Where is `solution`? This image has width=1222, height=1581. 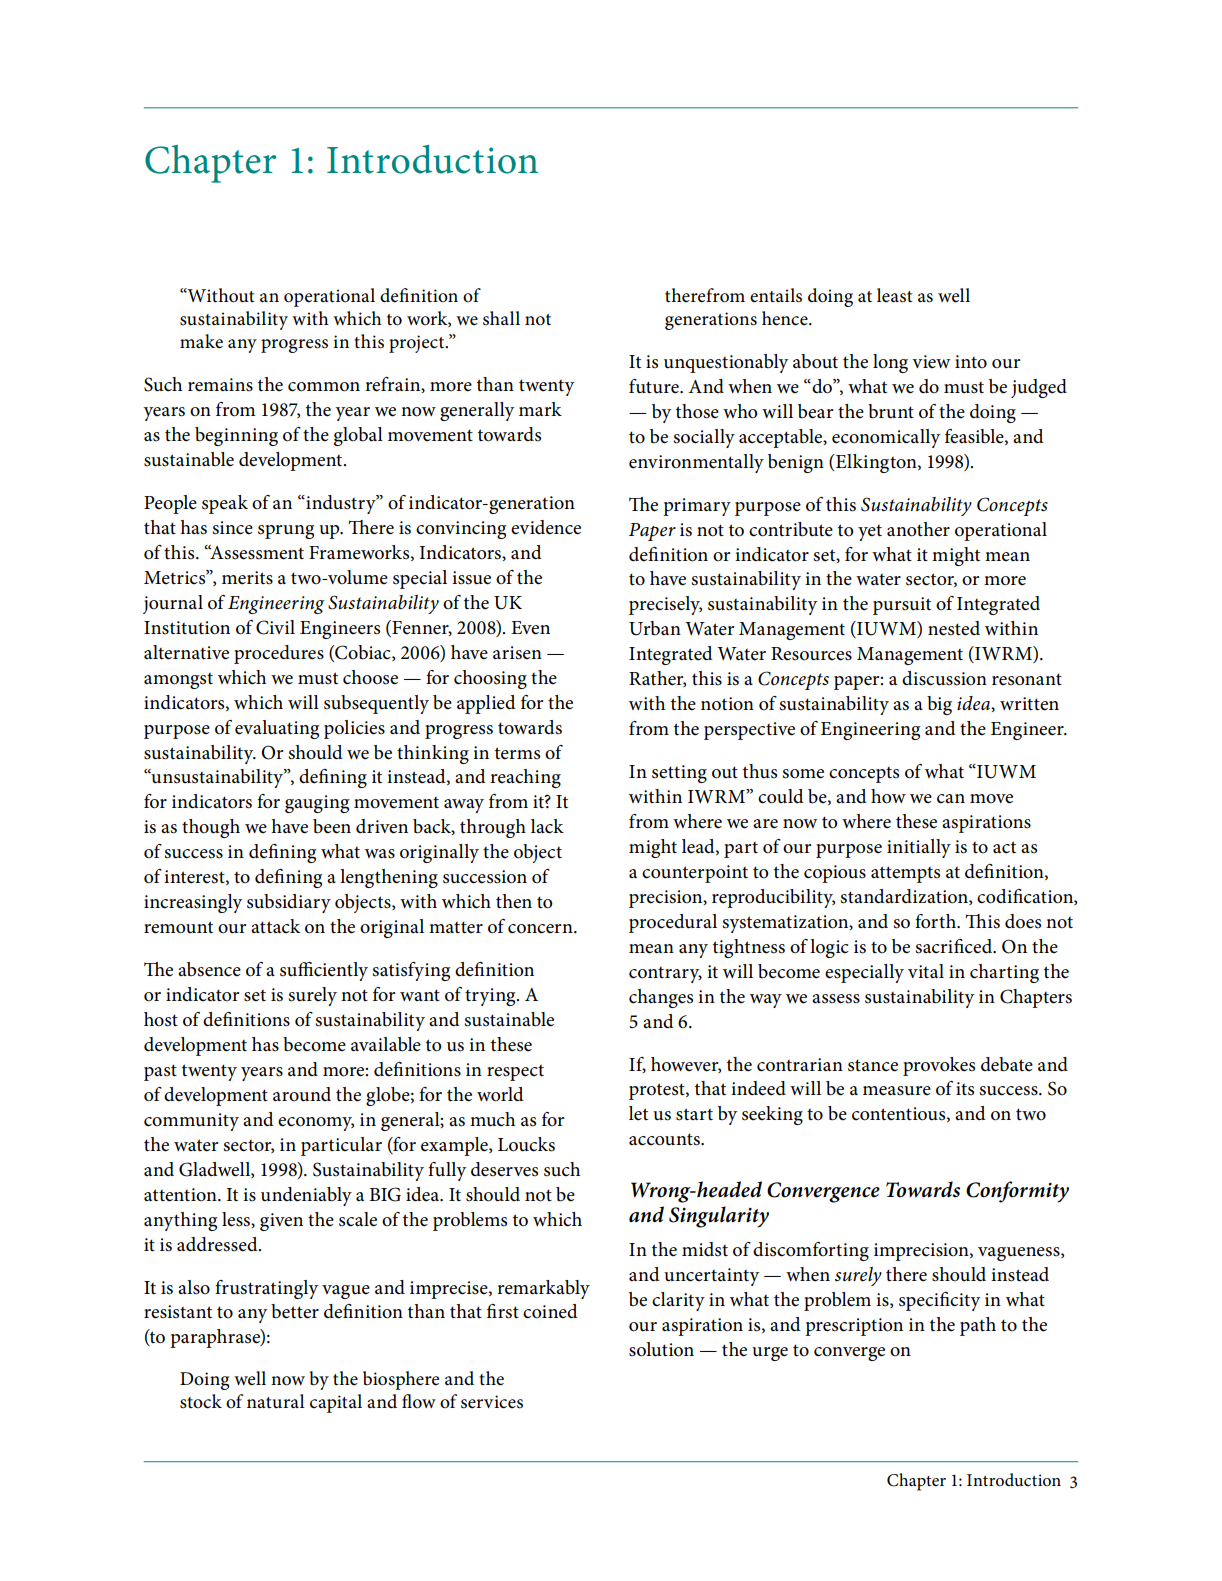
solution is located at coordinates (661, 1349).
